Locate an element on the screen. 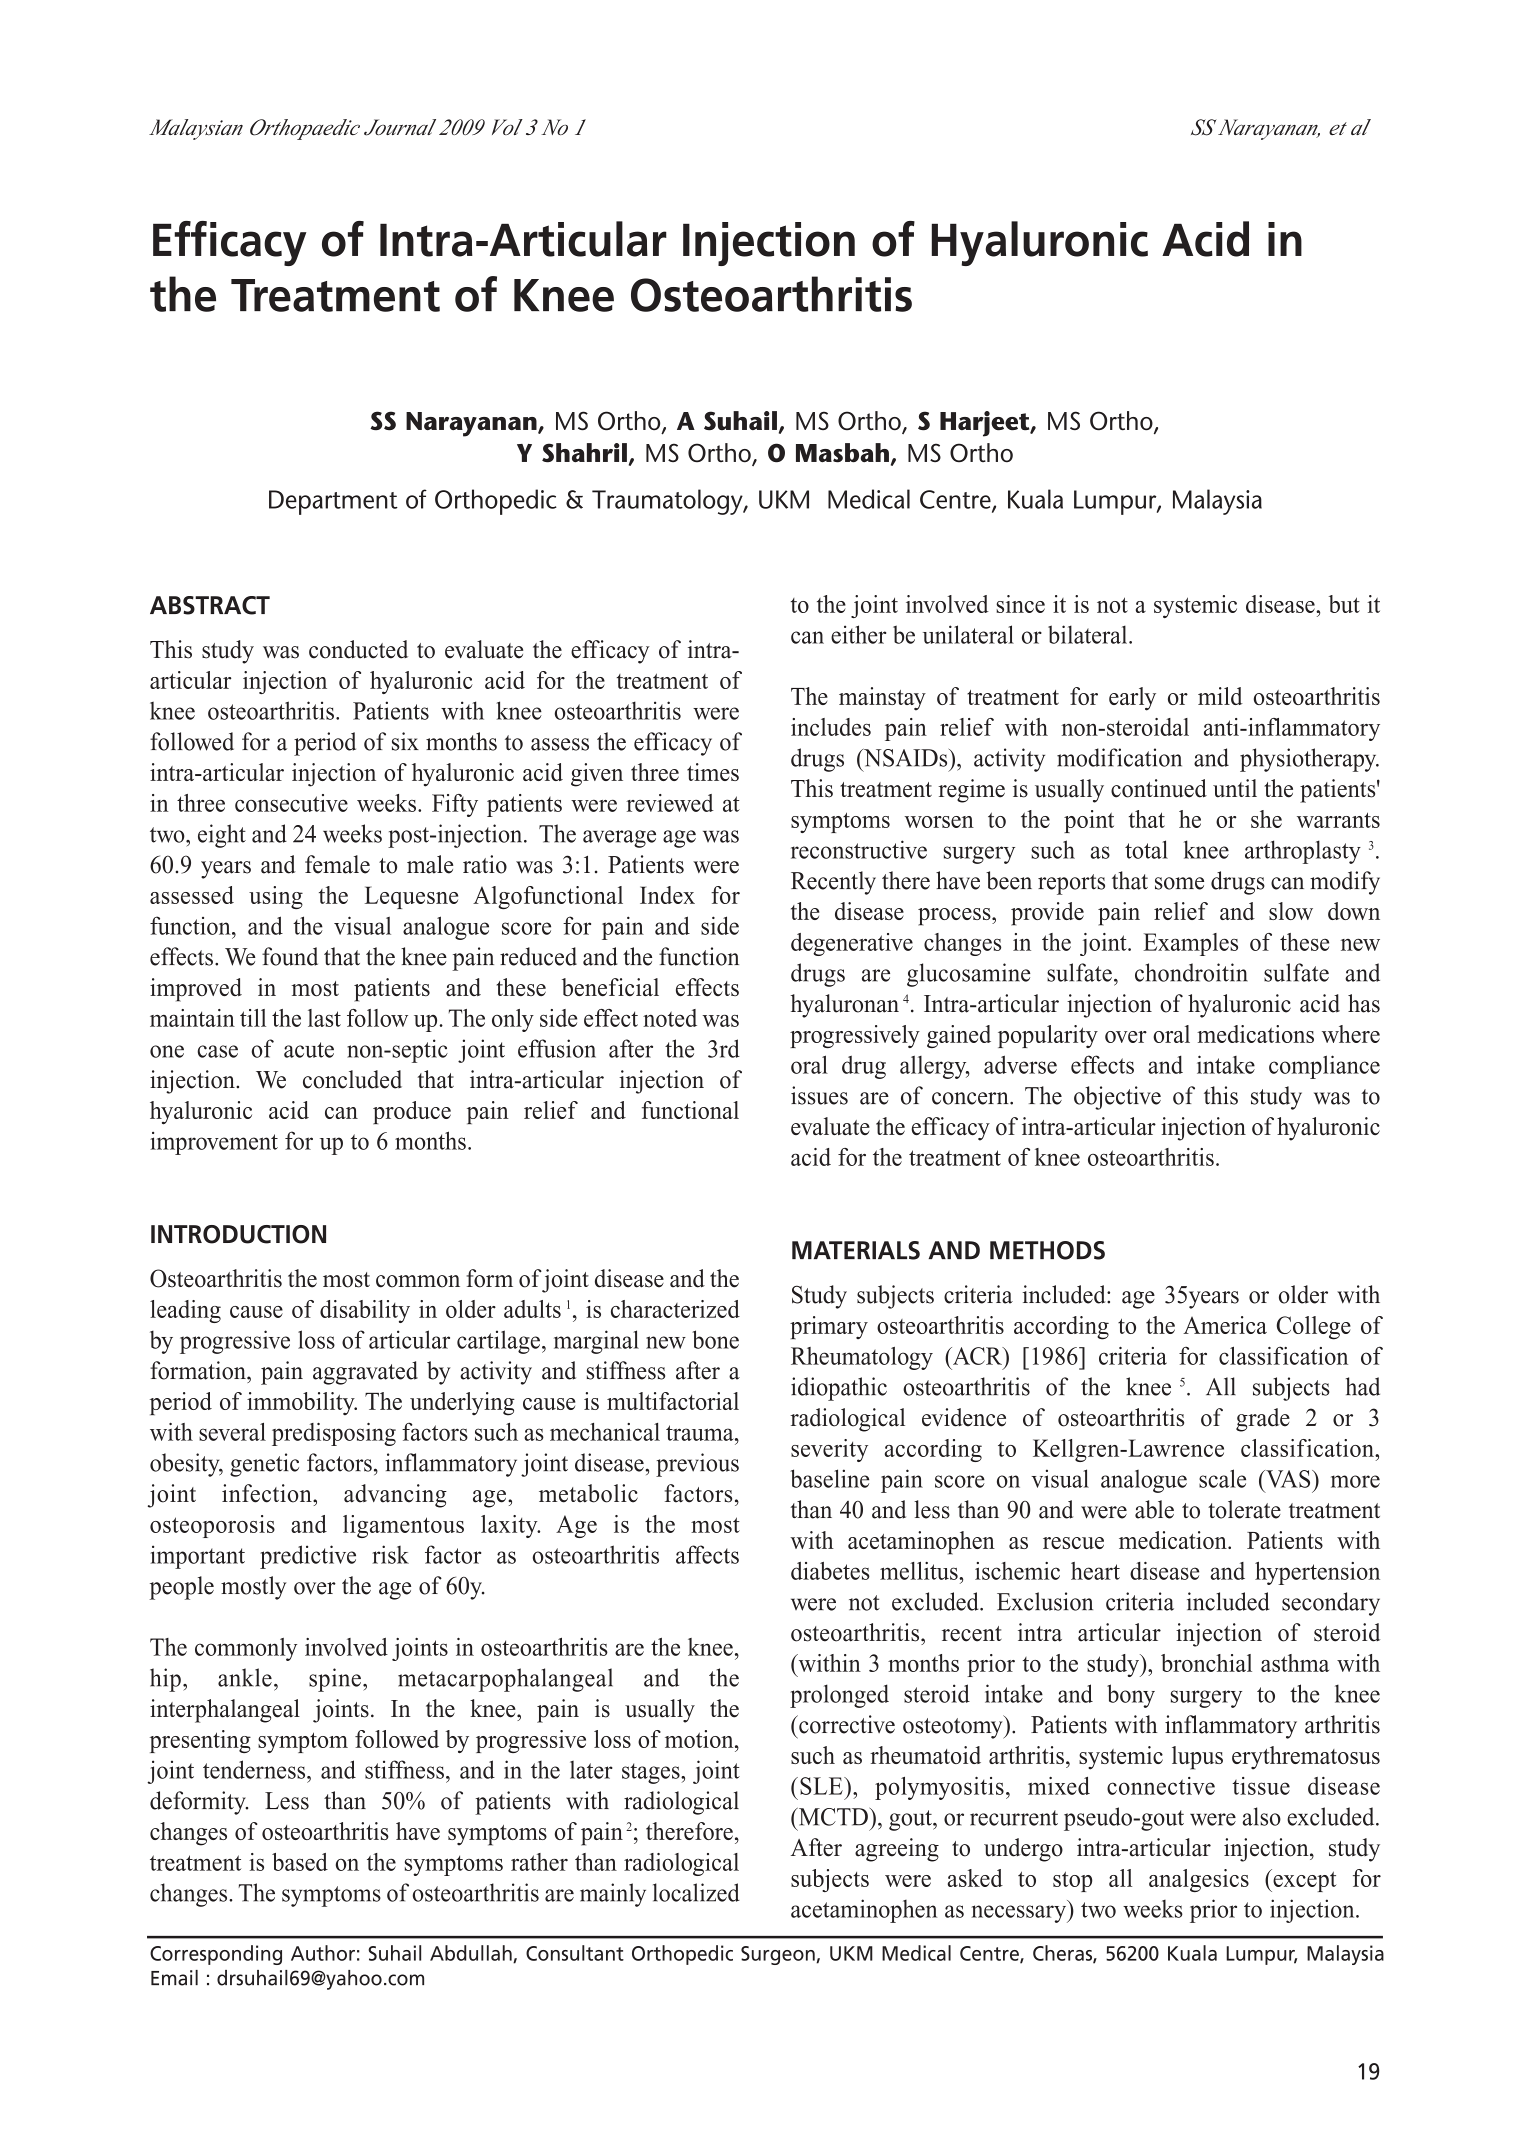 The height and width of the screenshot is (2152, 1523). analgesics is located at coordinates (1199, 1880).
